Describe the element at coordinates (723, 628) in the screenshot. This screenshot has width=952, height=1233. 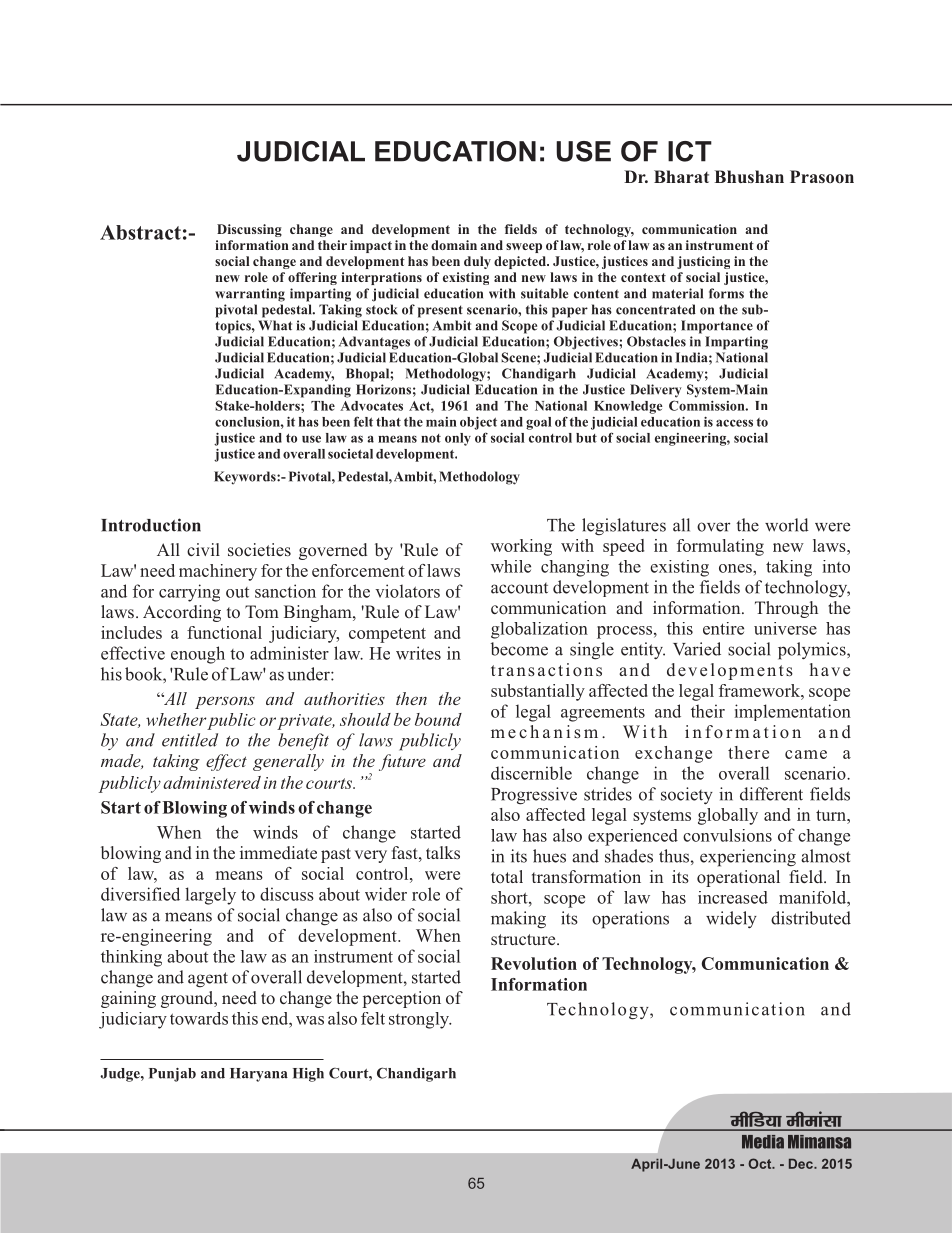
I see `entire` at that location.
